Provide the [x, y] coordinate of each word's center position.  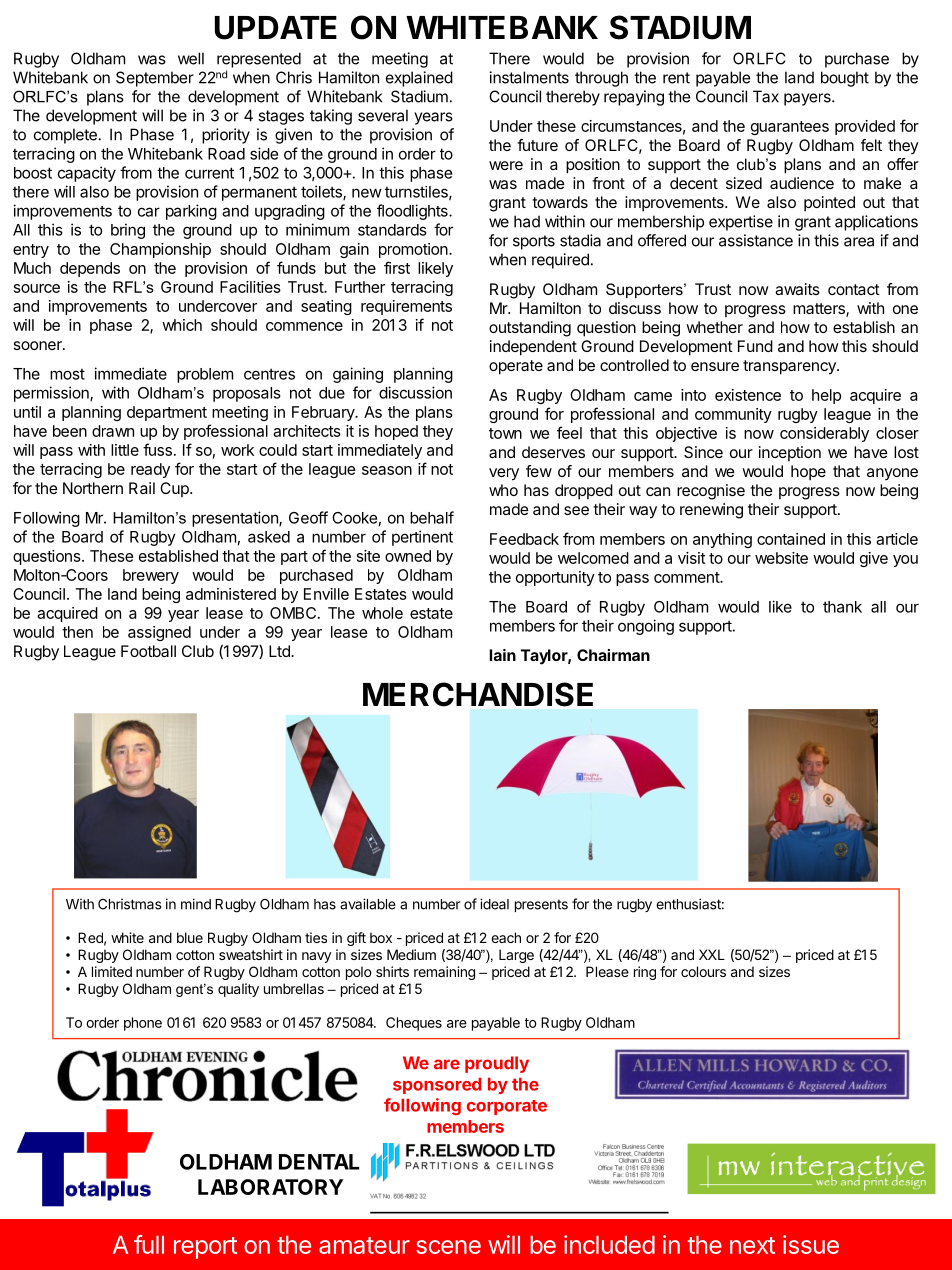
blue [190, 937]
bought [845, 79]
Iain [502, 655]
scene [448, 1247]
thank [842, 607]
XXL [712, 954]
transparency [790, 367]
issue [811, 1244]
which [182, 325]
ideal [494, 904]
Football [148, 651]
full [149, 1244]
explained [419, 79]
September [155, 79]
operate [516, 367]
